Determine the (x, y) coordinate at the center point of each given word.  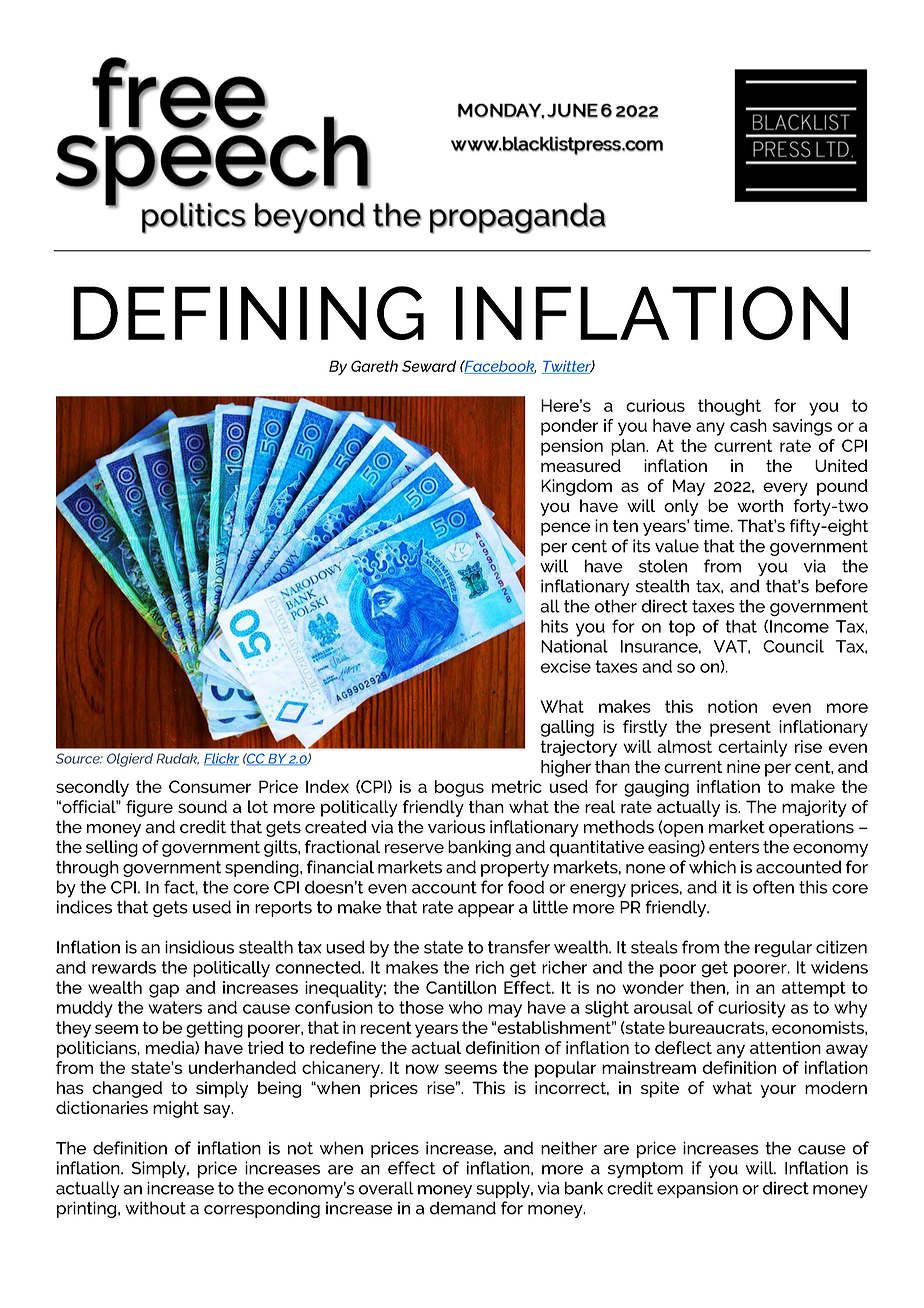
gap (164, 991)
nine (743, 766)
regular (783, 949)
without (155, 1208)
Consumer (210, 786)
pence (566, 529)
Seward (429, 366)
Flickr (221, 759)
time (713, 525)
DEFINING (248, 313)
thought (729, 407)
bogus (459, 788)
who (466, 1007)
